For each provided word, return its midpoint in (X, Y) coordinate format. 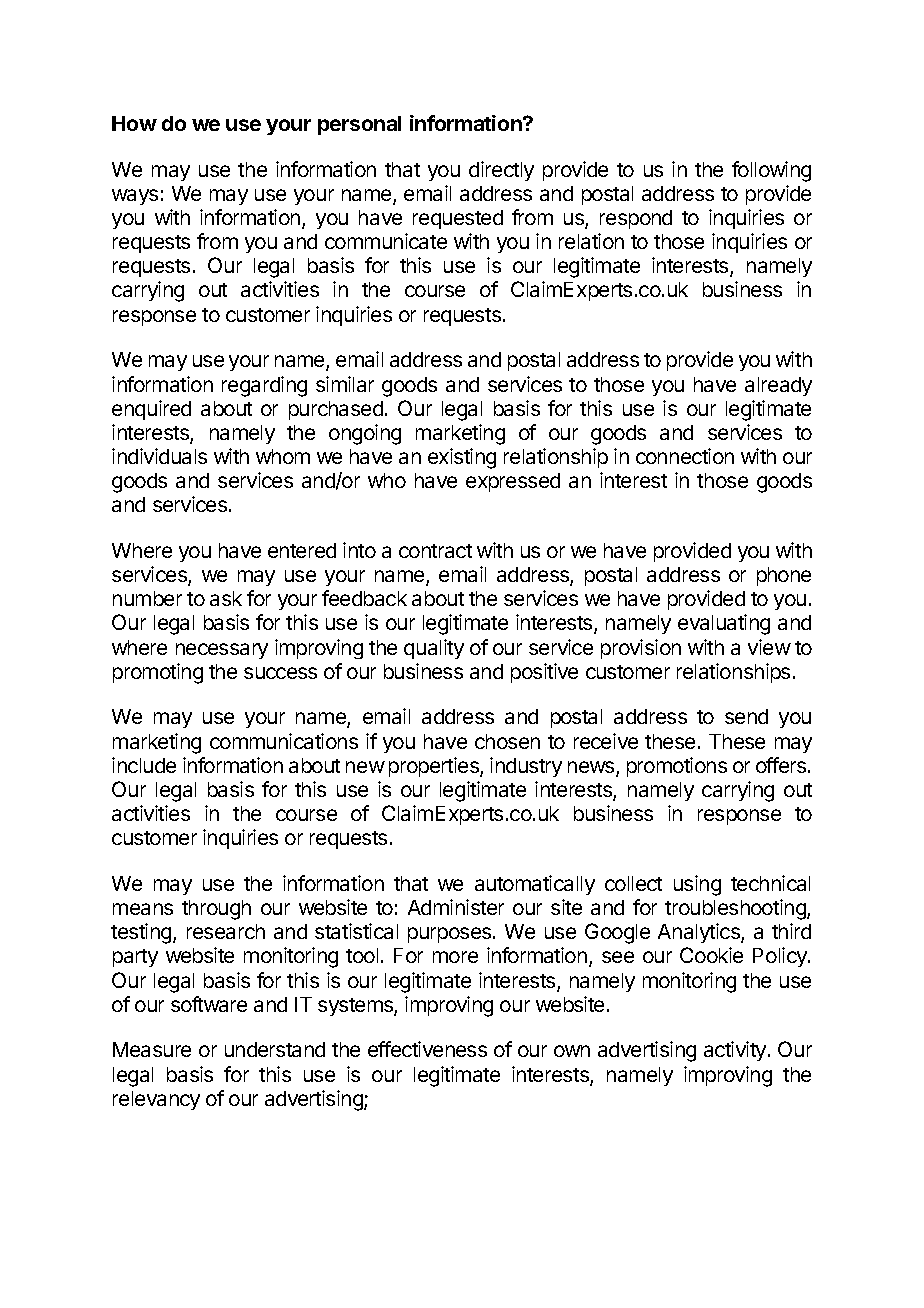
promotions (677, 767)
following (771, 171)
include (144, 765)
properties (435, 767)
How (134, 123)
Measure (152, 1049)
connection (685, 456)
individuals (159, 456)
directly (501, 171)
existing (462, 458)
